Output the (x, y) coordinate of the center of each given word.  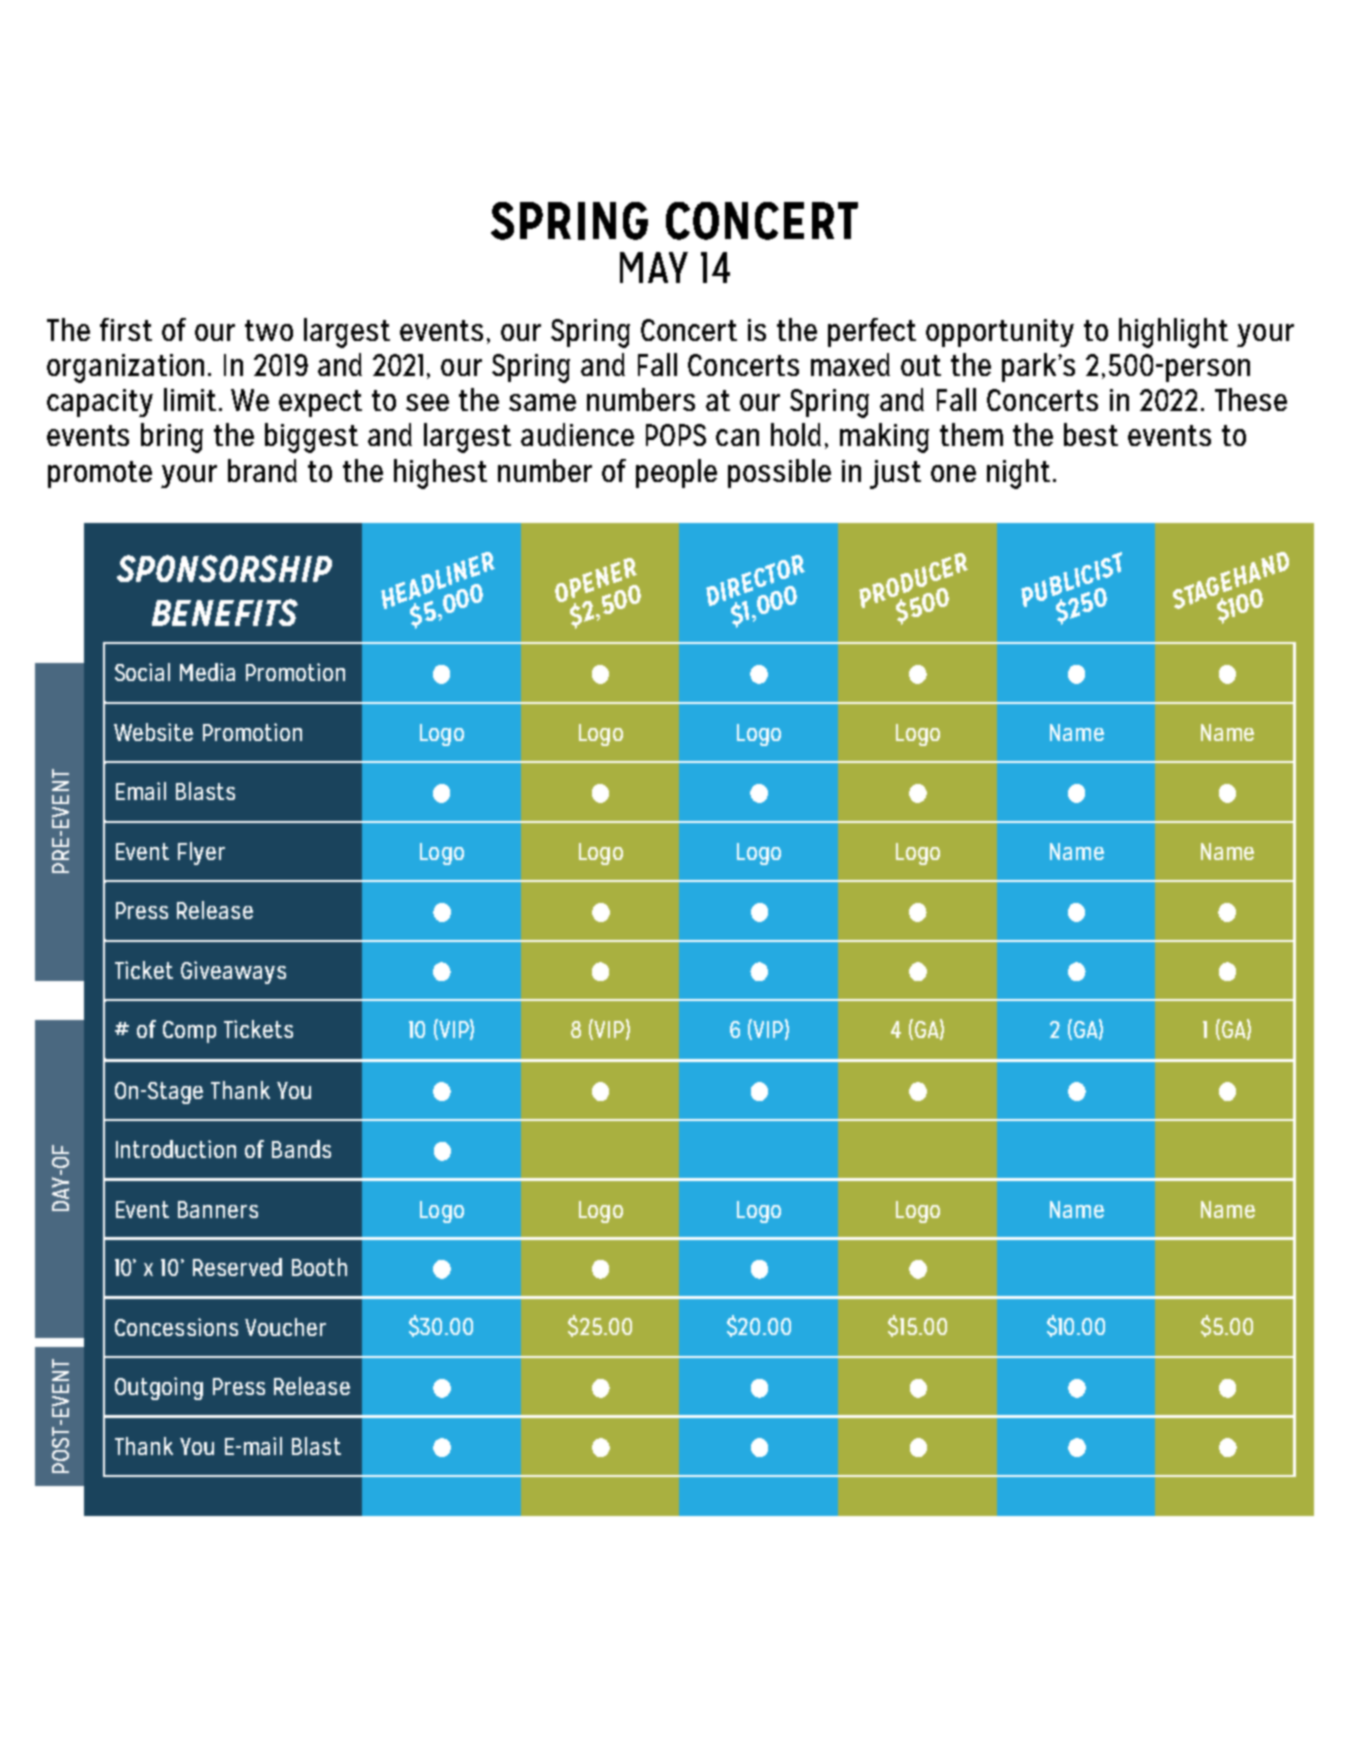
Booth (319, 1267)
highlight (1173, 333)
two (269, 330)
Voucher (285, 1327)
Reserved (237, 1267)
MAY (654, 267)
